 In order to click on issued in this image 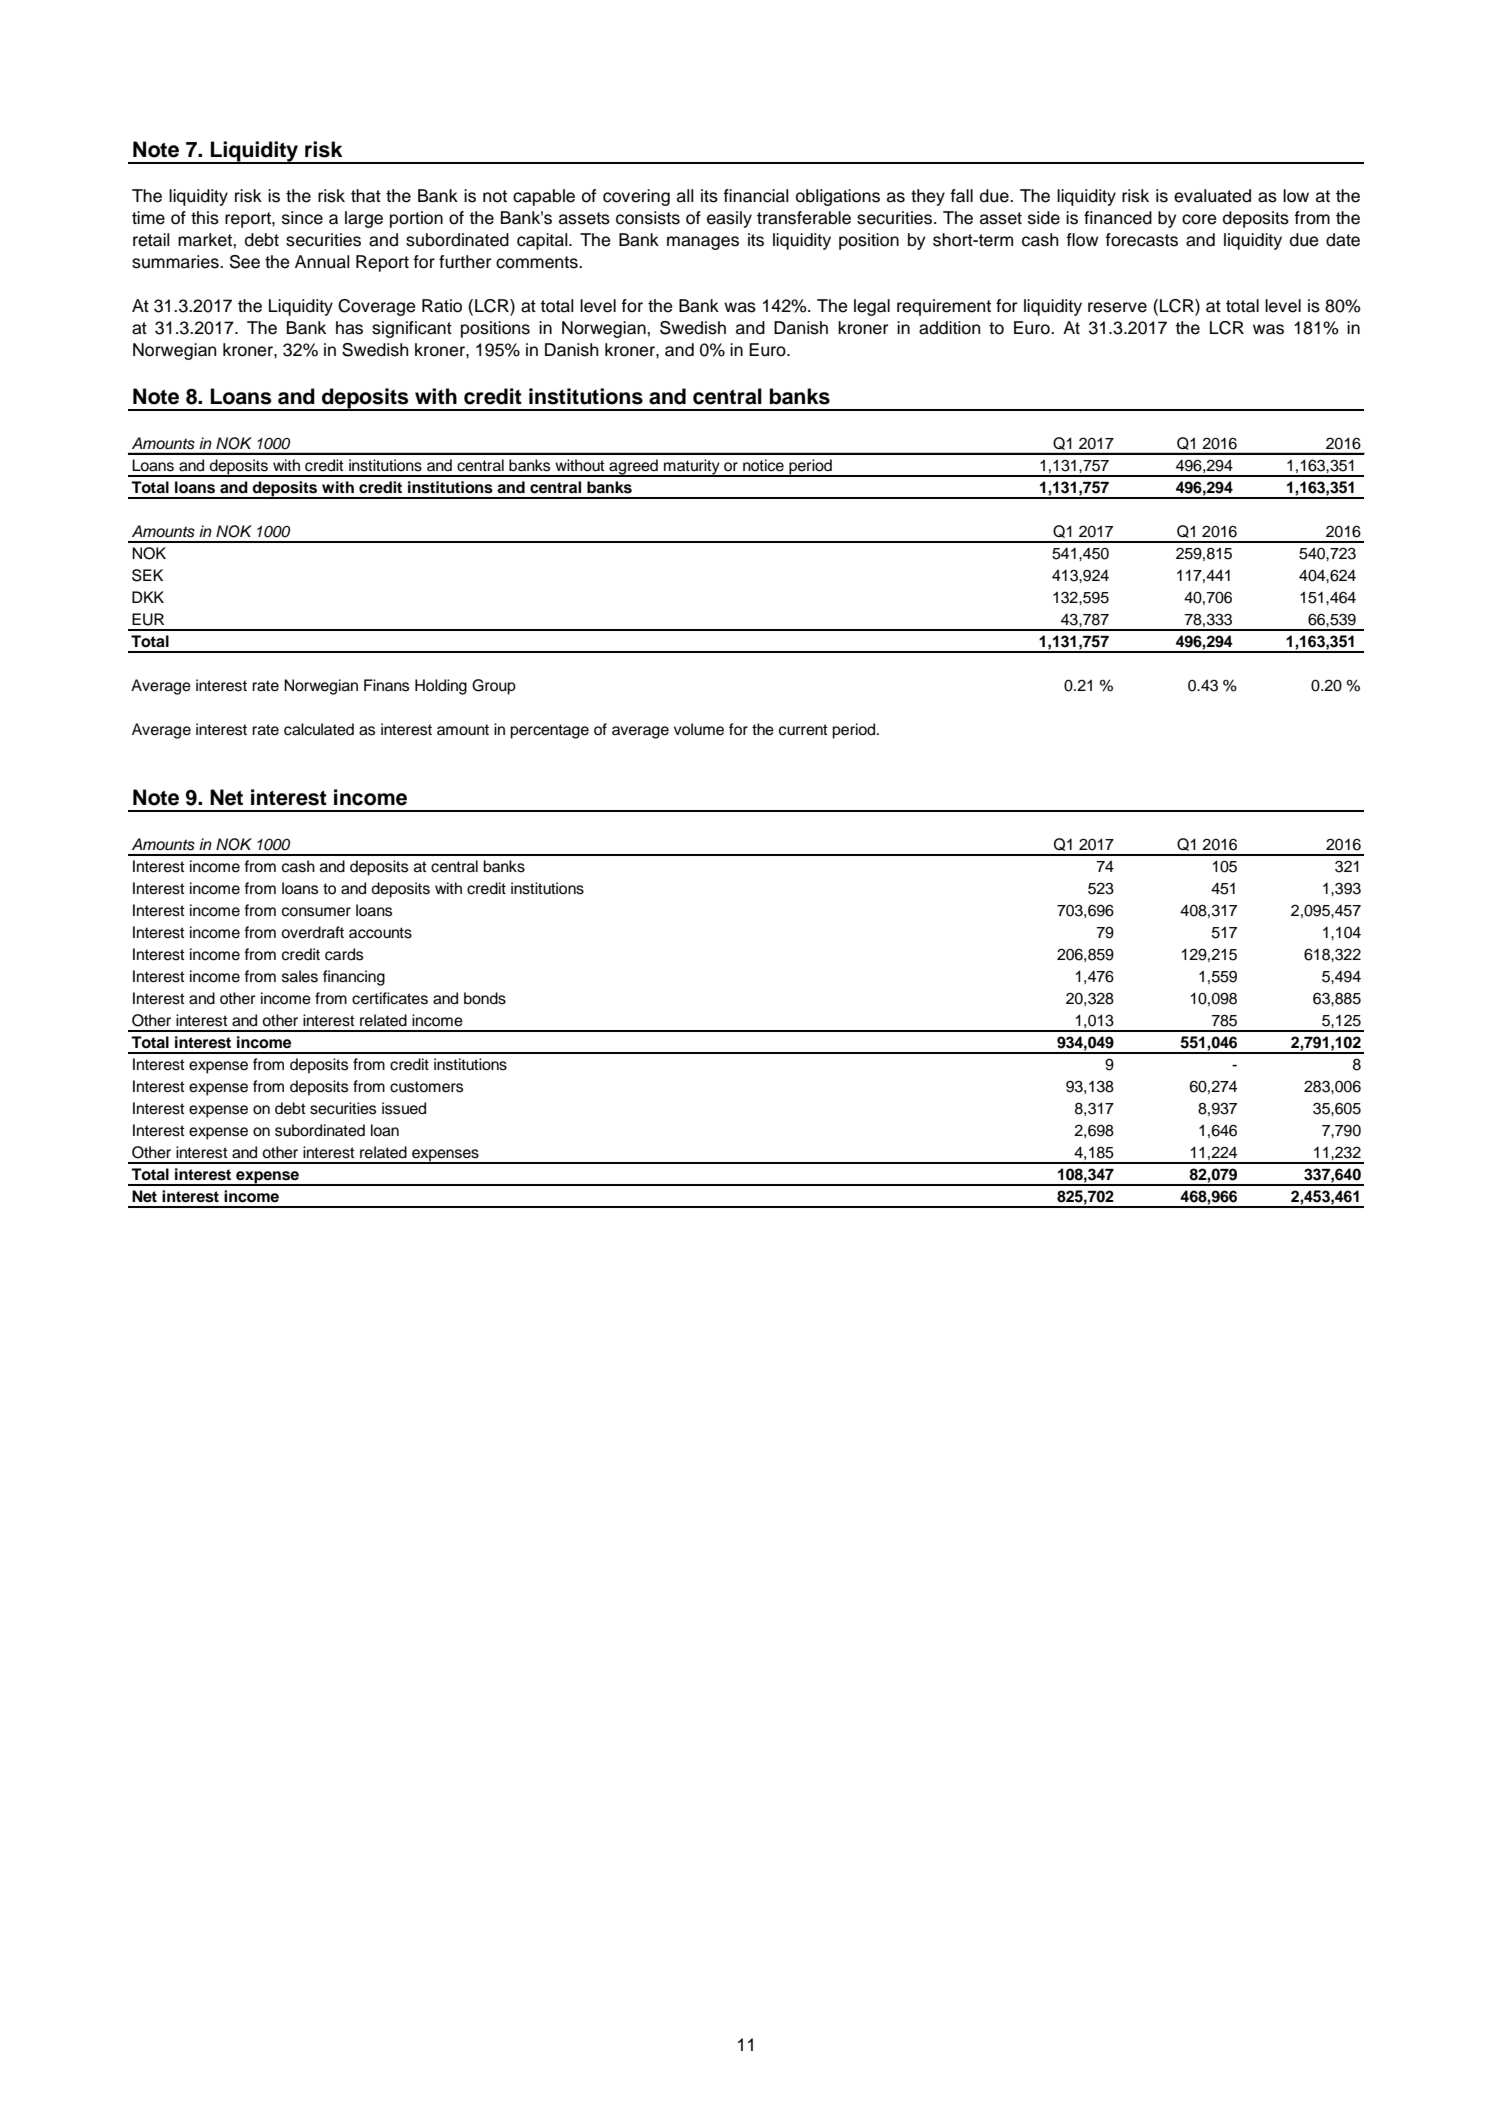, I will do `click(404, 1108)`.
